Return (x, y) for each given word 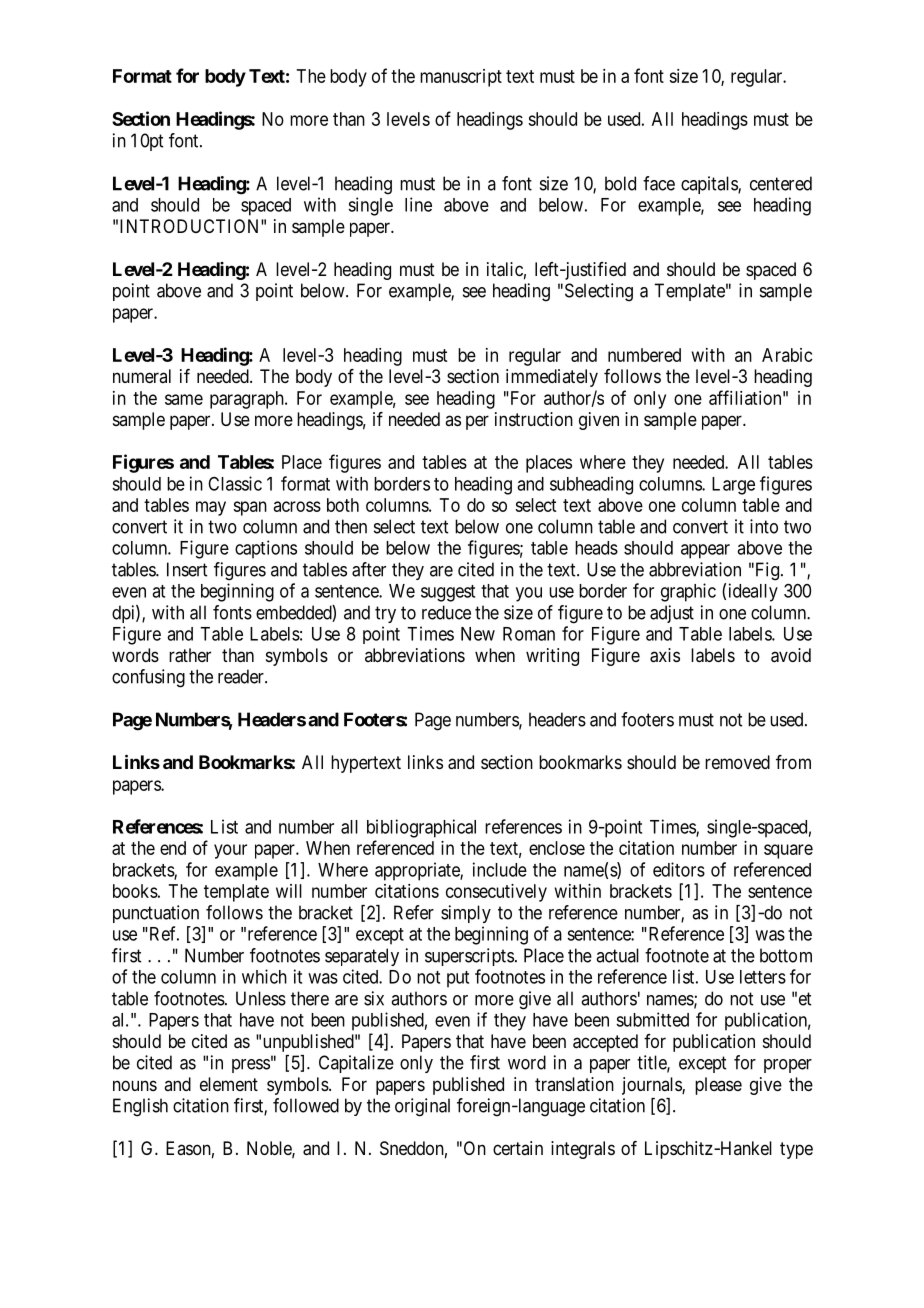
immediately (552, 378)
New (478, 634)
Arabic (787, 355)
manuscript (461, 78)
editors (679, 869)
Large (733, 486)
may (211, 508)
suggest (448, 593)
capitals (710, 185)
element (229, 1084)
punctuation (156, 914)
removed (737, 762)
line (418, 204)
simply (466, 914)
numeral (142, 376)
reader (242, 676)
